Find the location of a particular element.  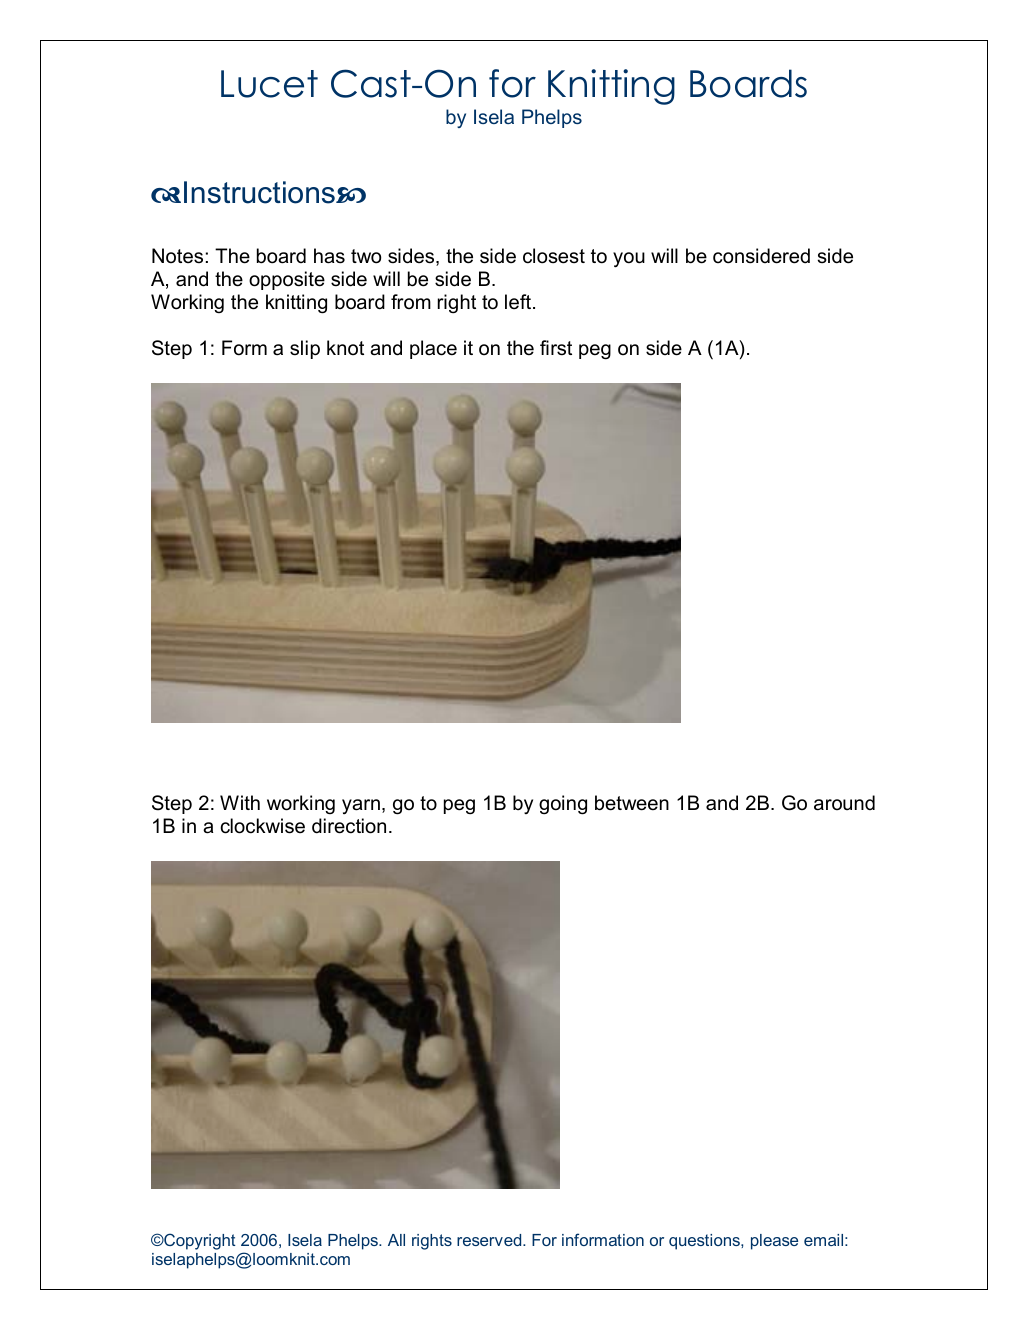

reserved is located at coordinates (490, 1240).
